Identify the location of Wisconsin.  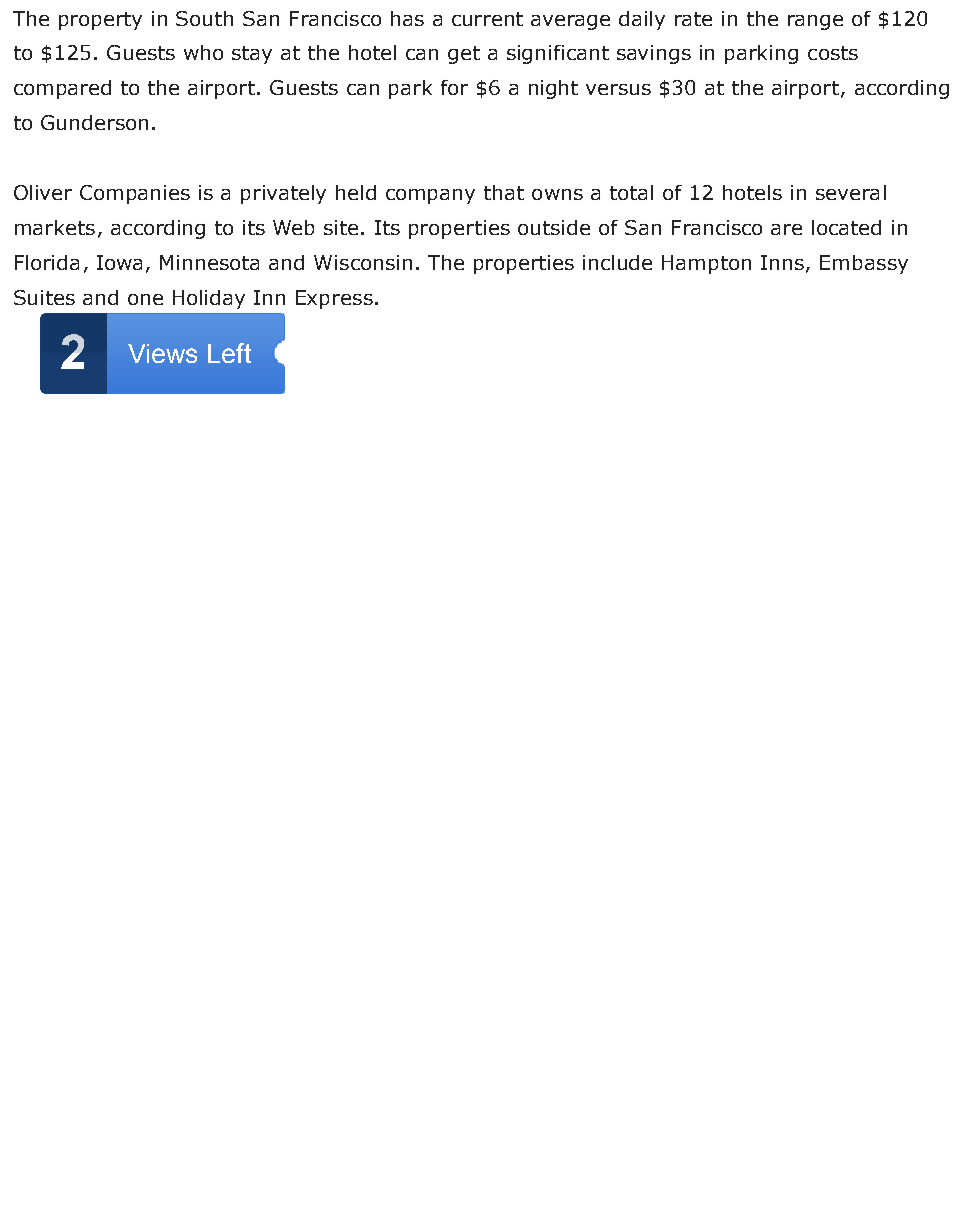
(363, 262).
